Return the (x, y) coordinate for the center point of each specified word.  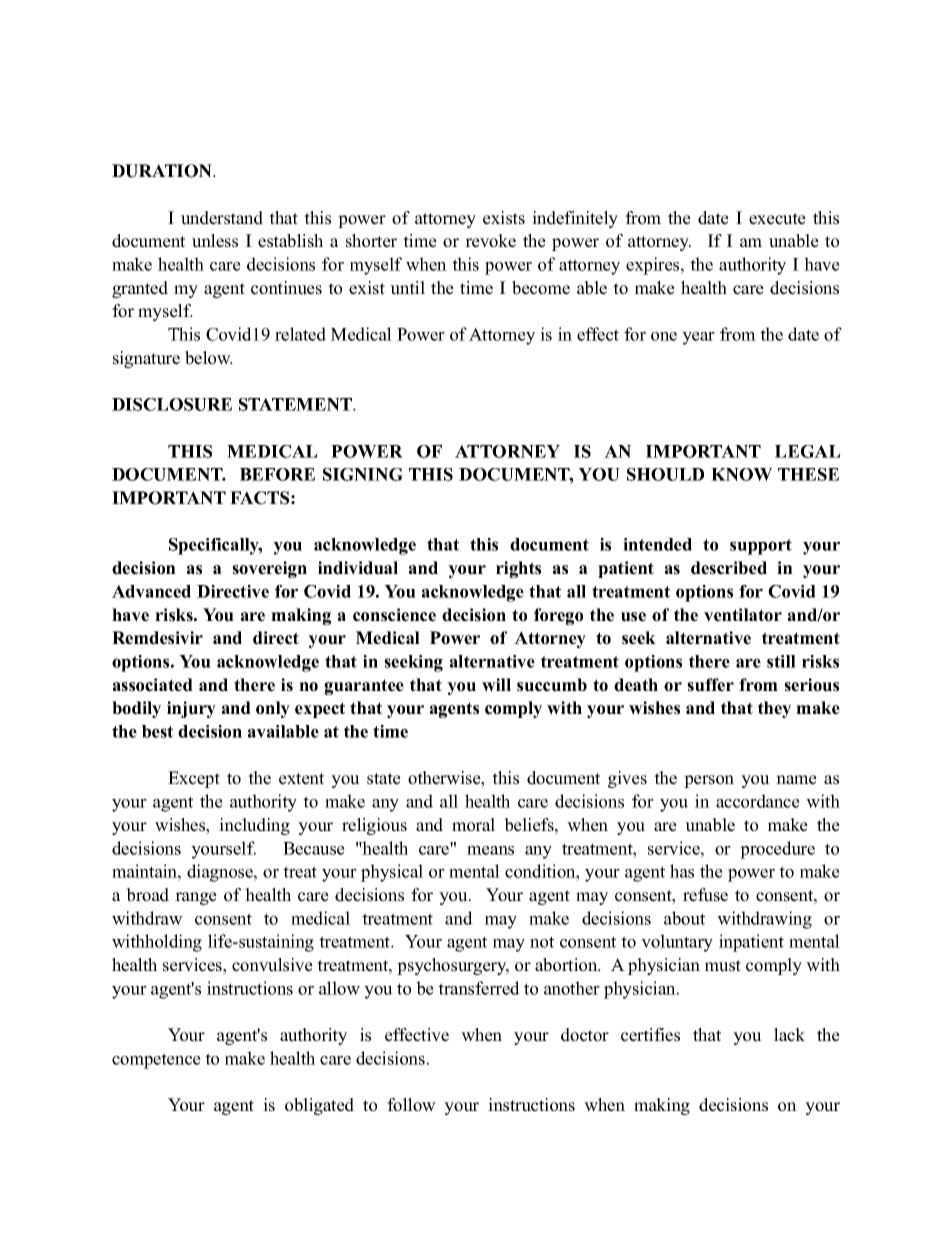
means (490, 850)
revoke (490, 241)
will (496, 685)
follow (411, 1105)
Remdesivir (157, 638)
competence (156, 1061)
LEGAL (808, 451)
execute (777, 219)
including (254, 826)
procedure (777, 850)
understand (222, 218)
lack (789, 1035)
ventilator (743, 615)
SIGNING (363, 474)
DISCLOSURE (172, 404)
